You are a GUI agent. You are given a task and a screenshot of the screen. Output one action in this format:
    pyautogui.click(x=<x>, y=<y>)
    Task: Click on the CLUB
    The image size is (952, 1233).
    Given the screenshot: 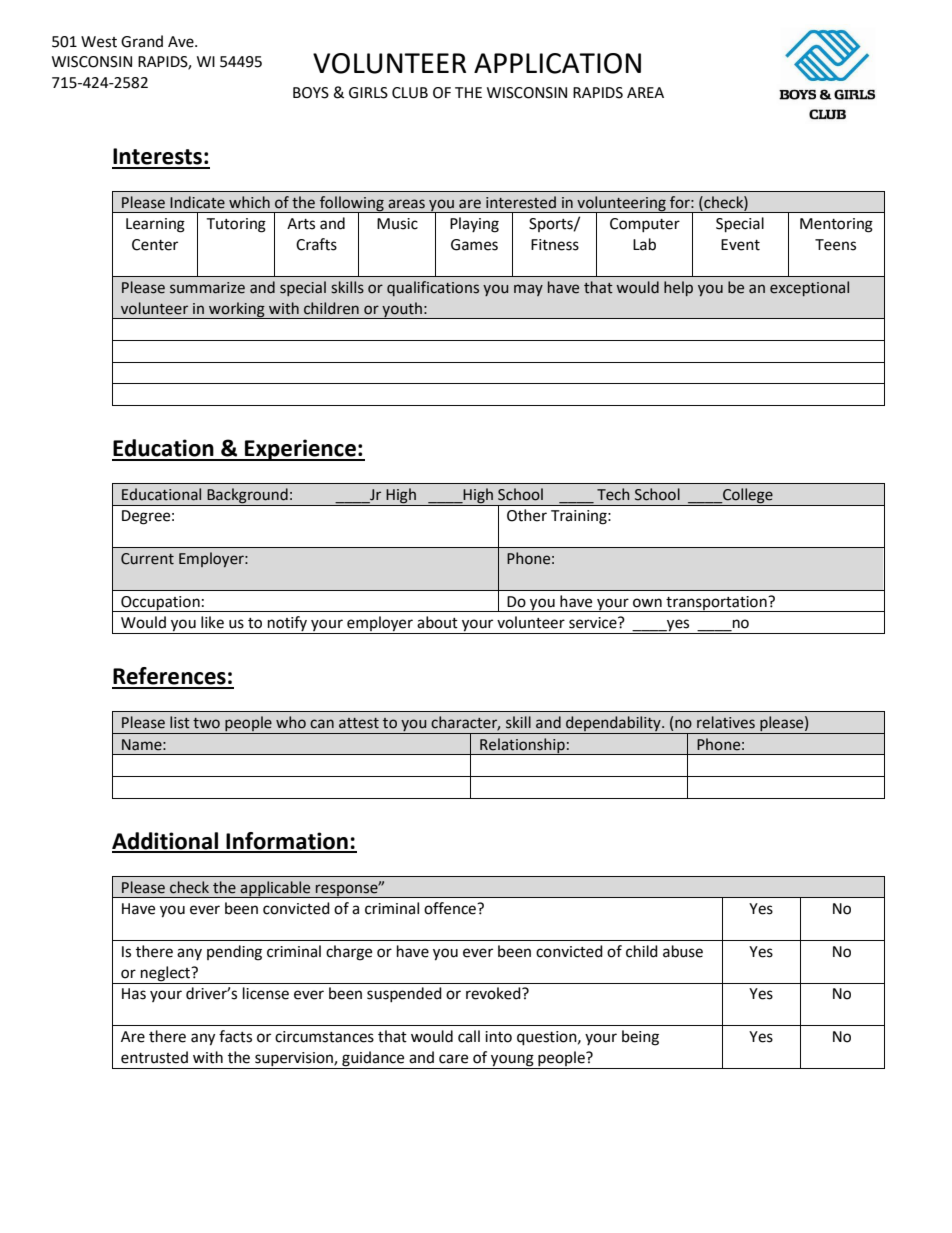 What is the action you would take?
    pyautogui.click(x=410, y=93)
